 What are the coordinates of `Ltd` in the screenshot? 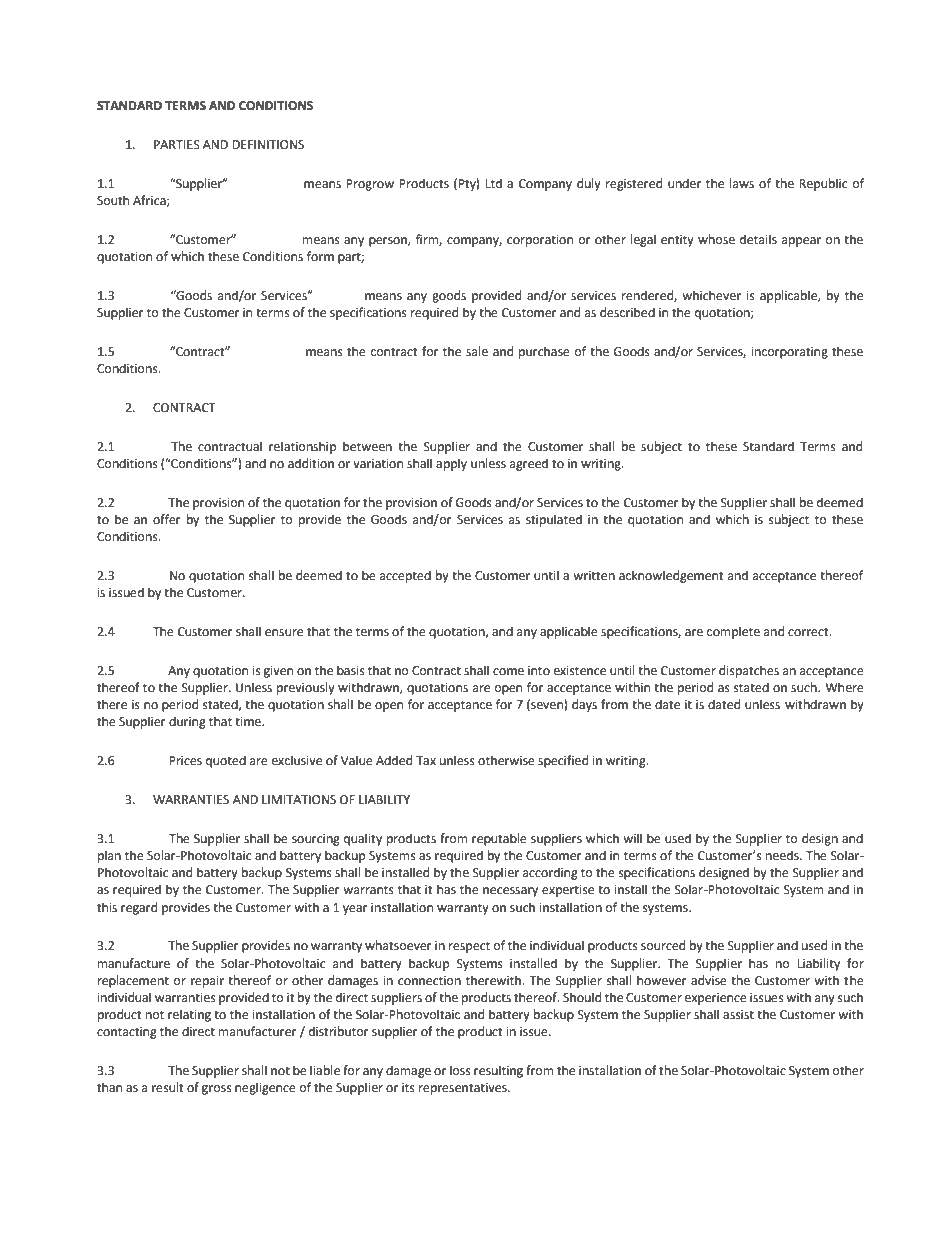 It's located at (493, 183).
